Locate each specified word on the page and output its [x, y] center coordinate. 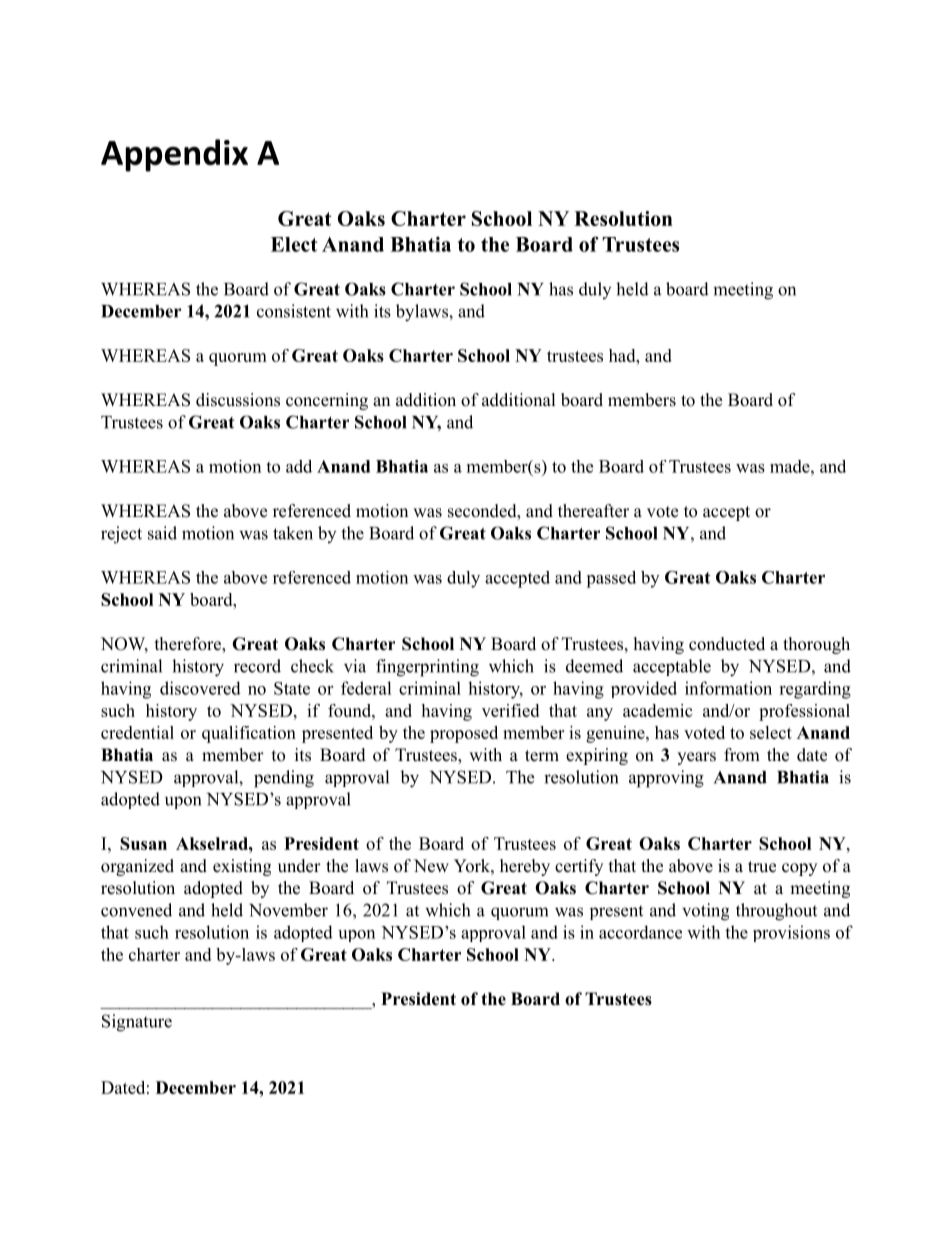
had [623, 355]
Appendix [174, 155]
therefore [189, 645]
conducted [727, 644]
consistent [294, 311]
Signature [137, 1023]
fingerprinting [427, 668]
